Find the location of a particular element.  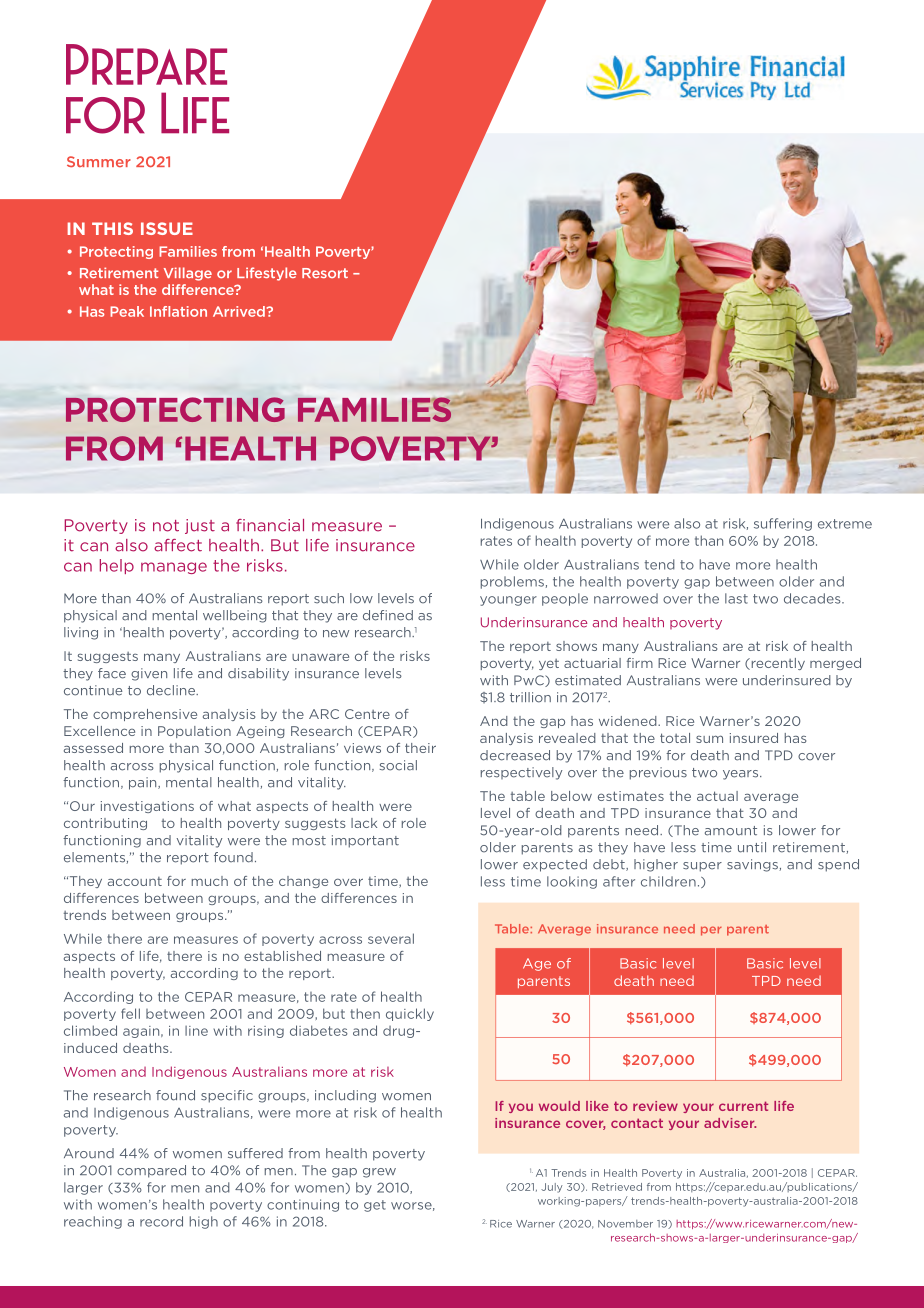

recently is located at coordinates (777, 664).
